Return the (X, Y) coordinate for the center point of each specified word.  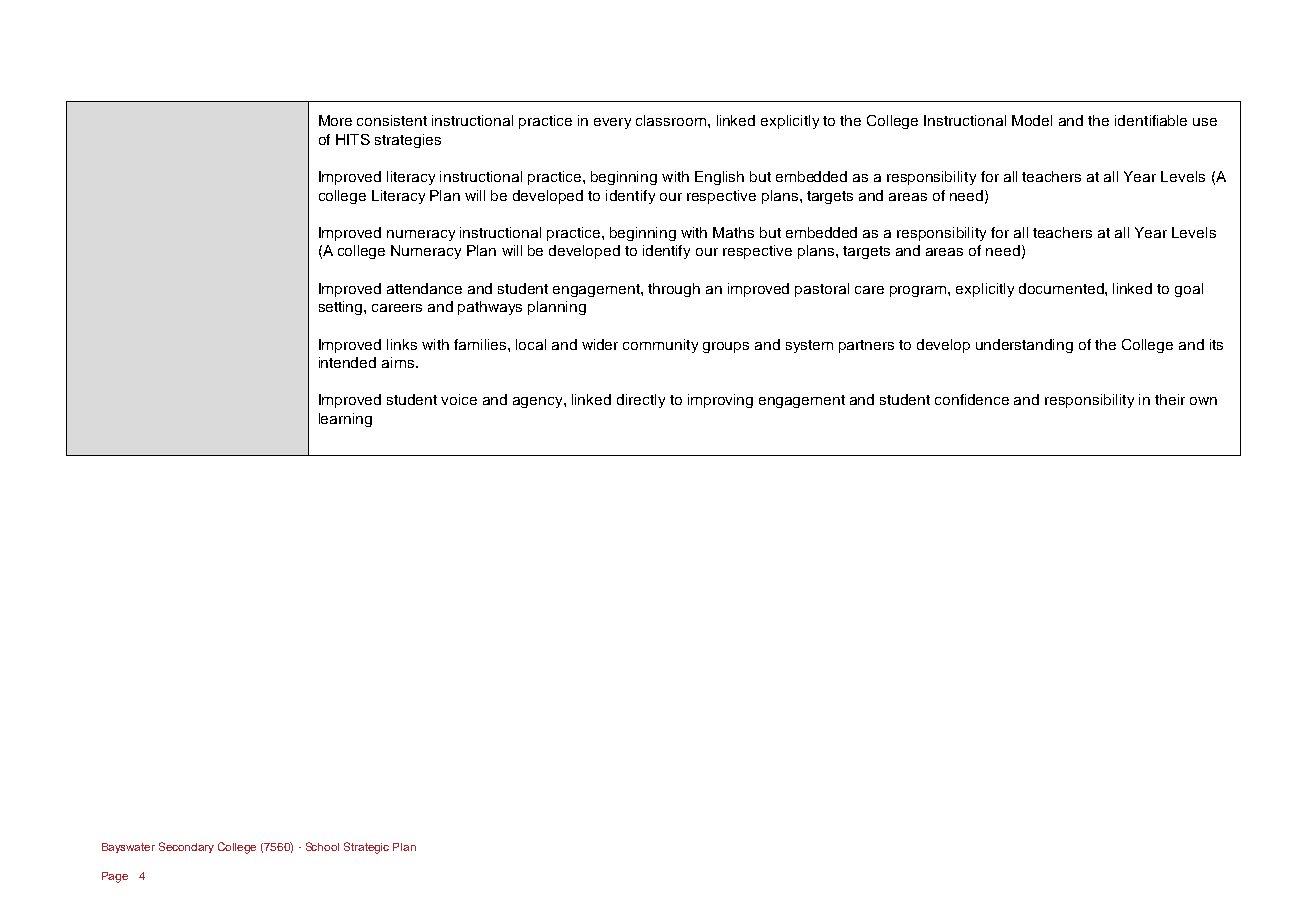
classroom (672, 120)
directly (641, 401)
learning (345, 420)
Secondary (186, 847)
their (1170, 399)
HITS (353, 139)
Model (1032, 120)
